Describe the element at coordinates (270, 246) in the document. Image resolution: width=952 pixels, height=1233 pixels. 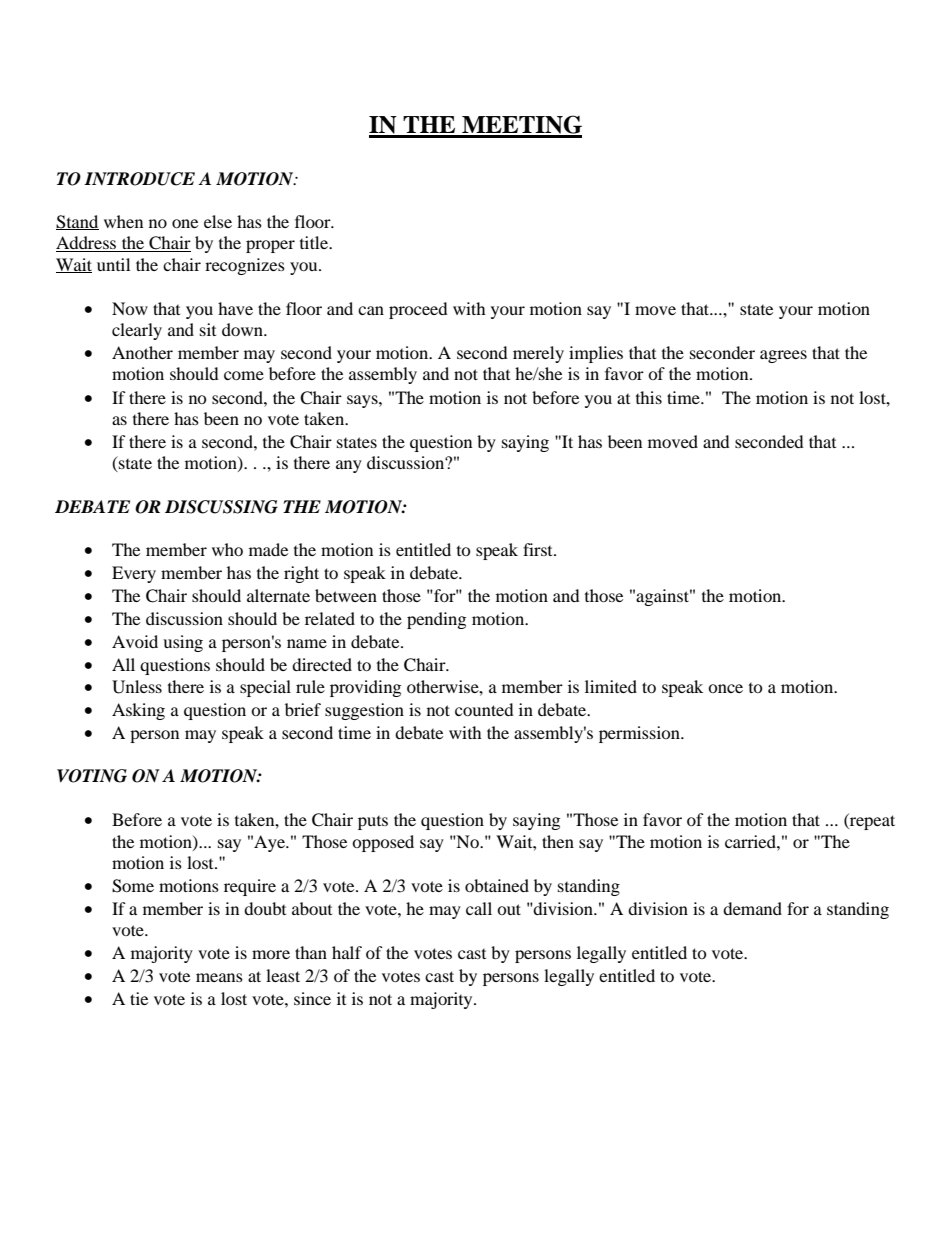
I see `proper` at that location.
